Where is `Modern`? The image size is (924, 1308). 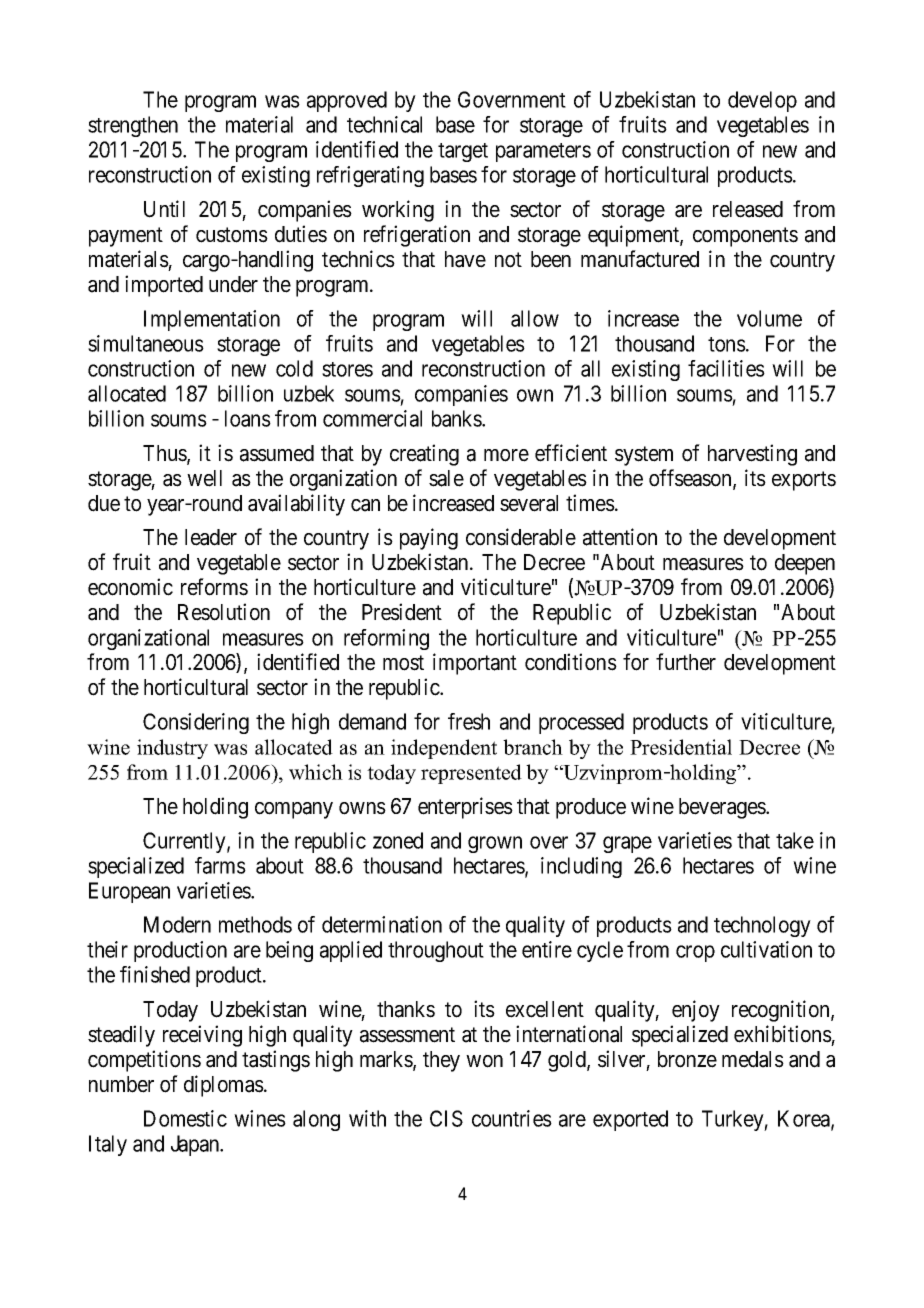 Modern is located at coordinates (177, 924).
